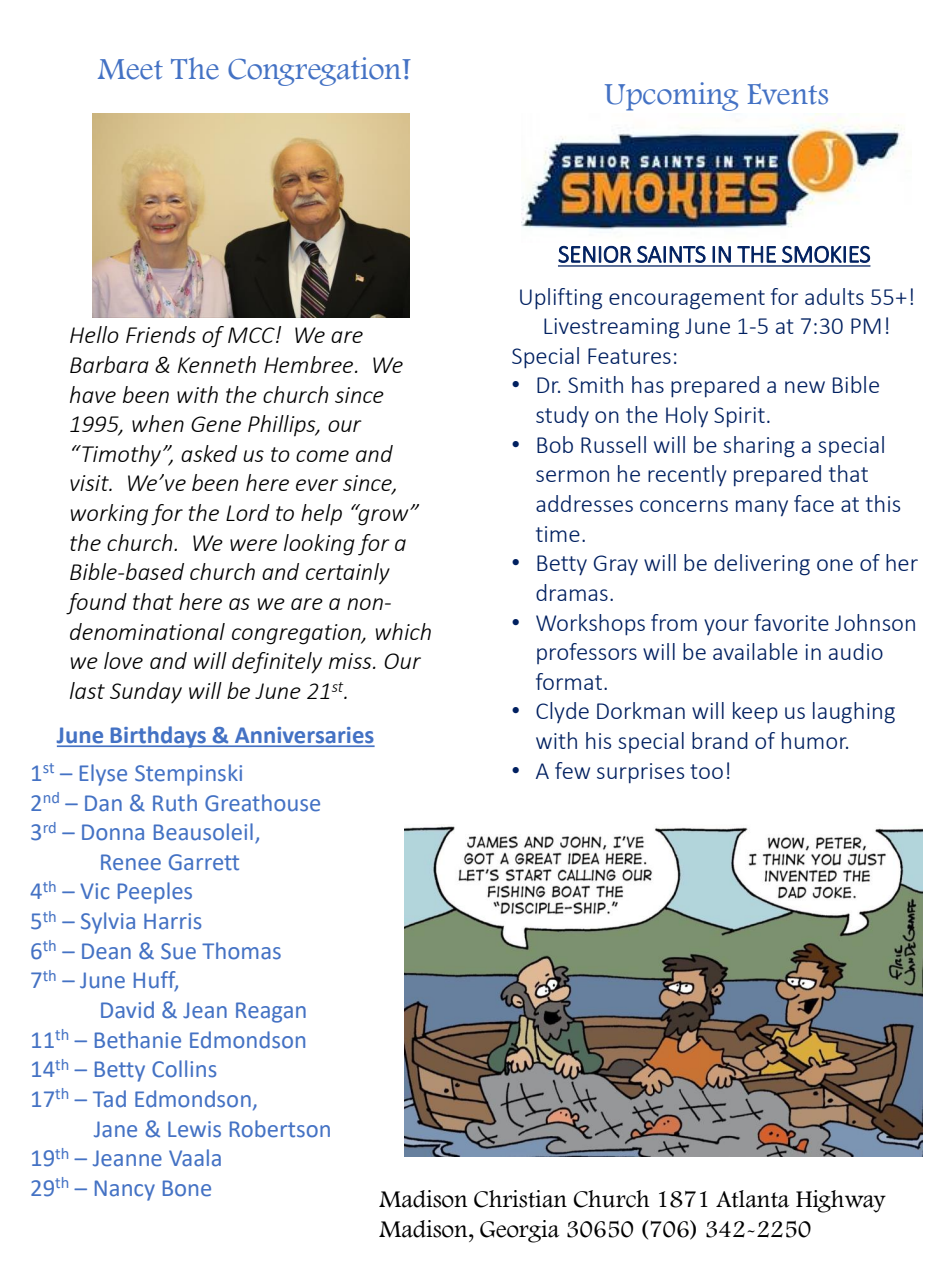 This page has width=952, height=1270. Describe the element at coordinates (217, 364) in the page. I see `Kenneth` at that location.
